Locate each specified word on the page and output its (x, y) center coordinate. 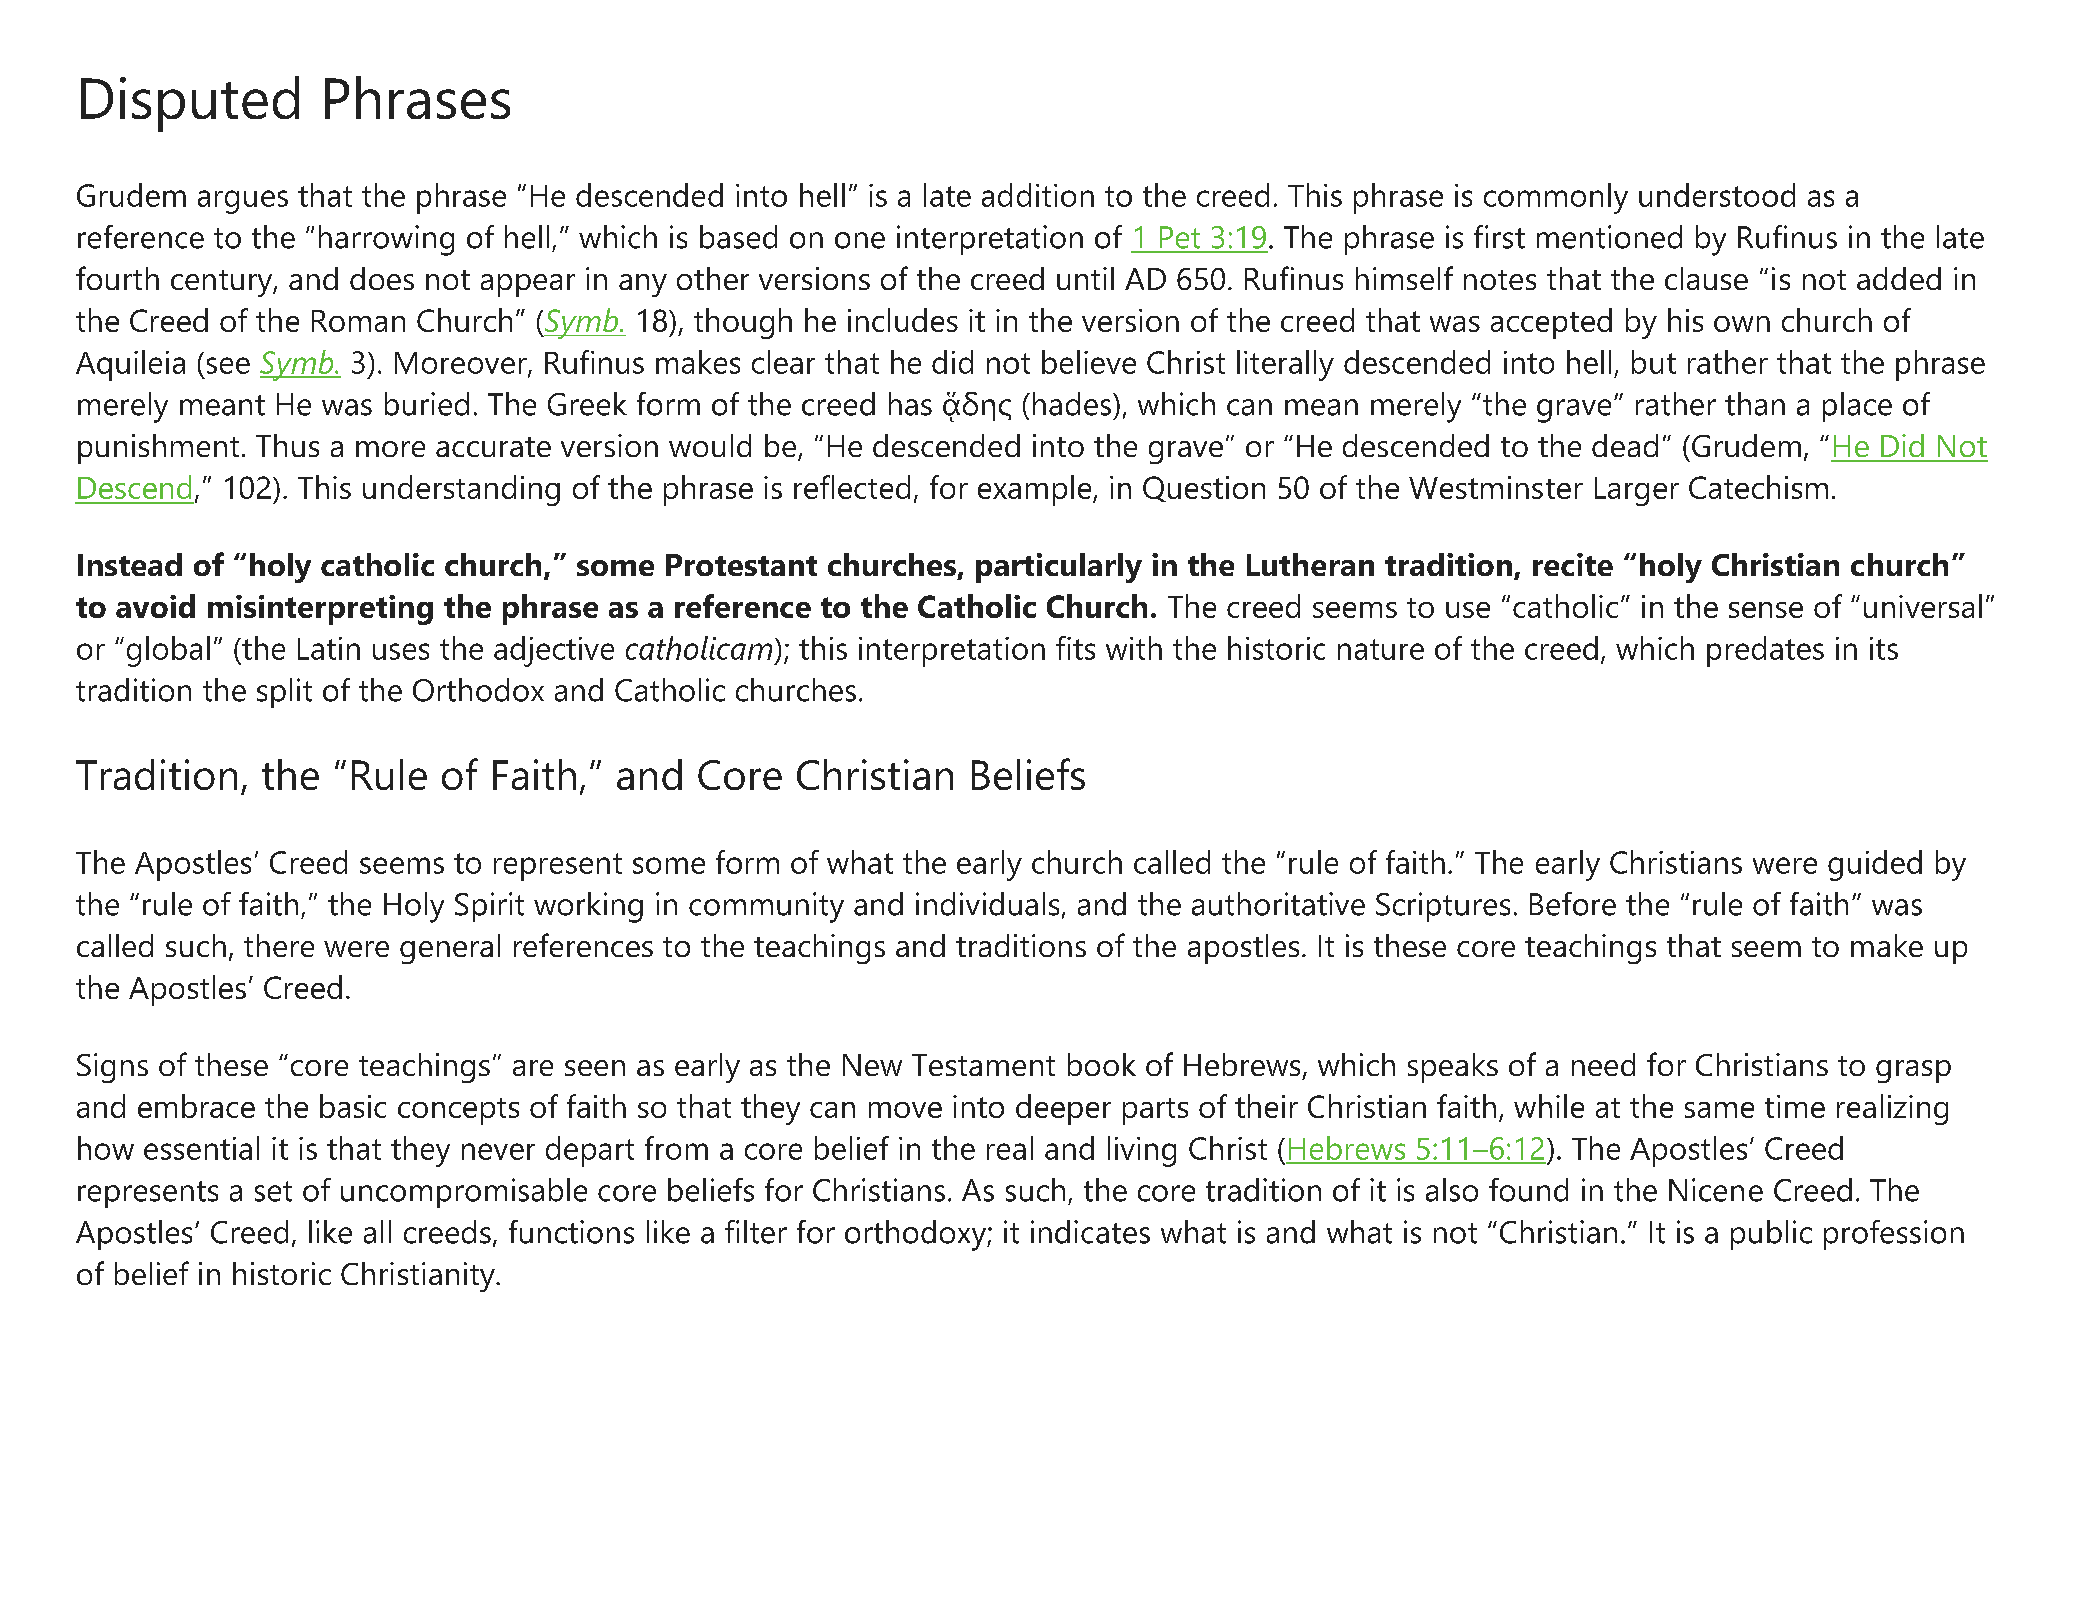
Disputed (190, 104)
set (273, 1191)
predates (1765, 651)
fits (1075, 648)
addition (1038, 195)
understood (1717, 195)
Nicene (1716, 1190)
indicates (1090, 1232)
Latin (329, 648)
